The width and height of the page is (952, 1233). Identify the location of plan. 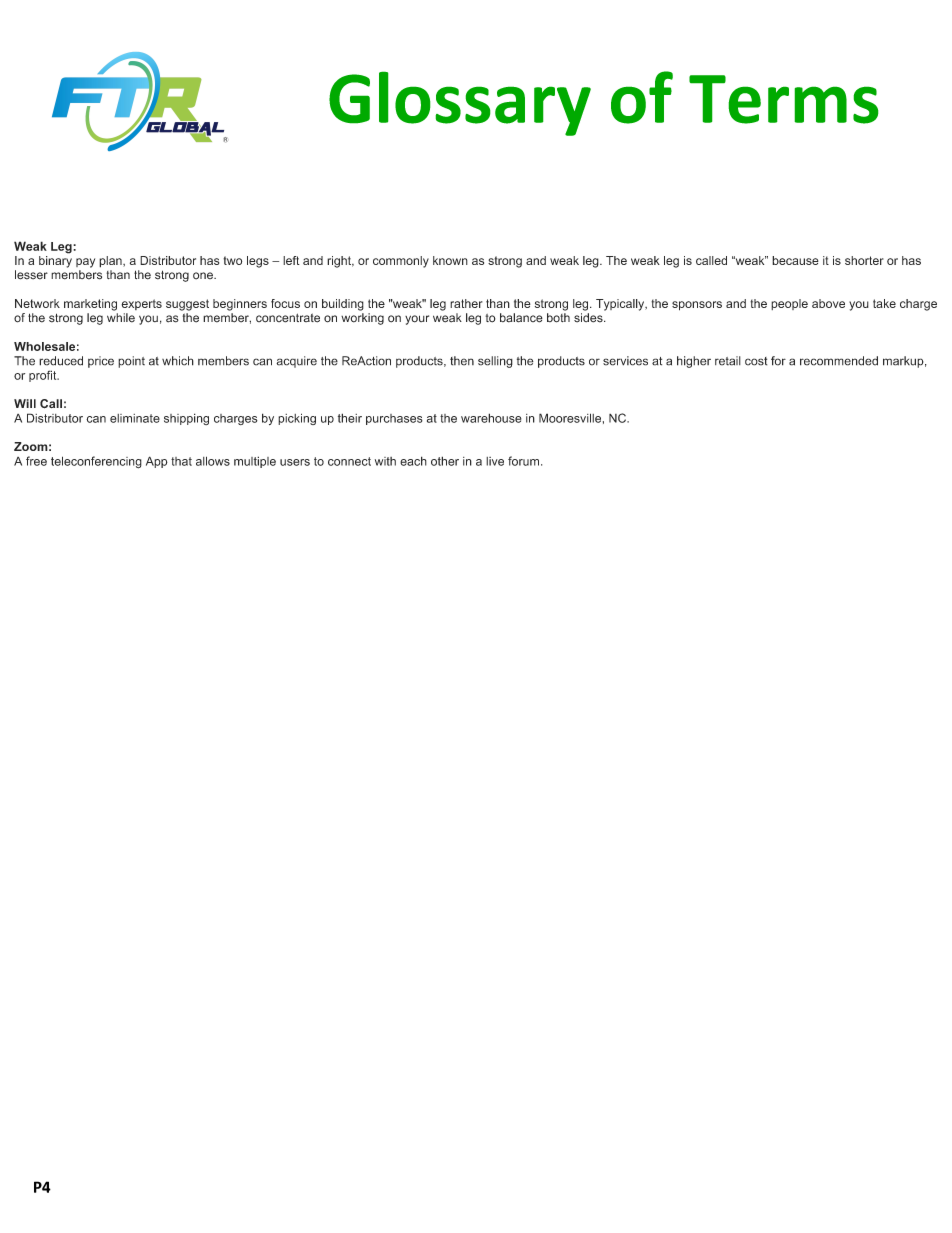
(111, 262).
